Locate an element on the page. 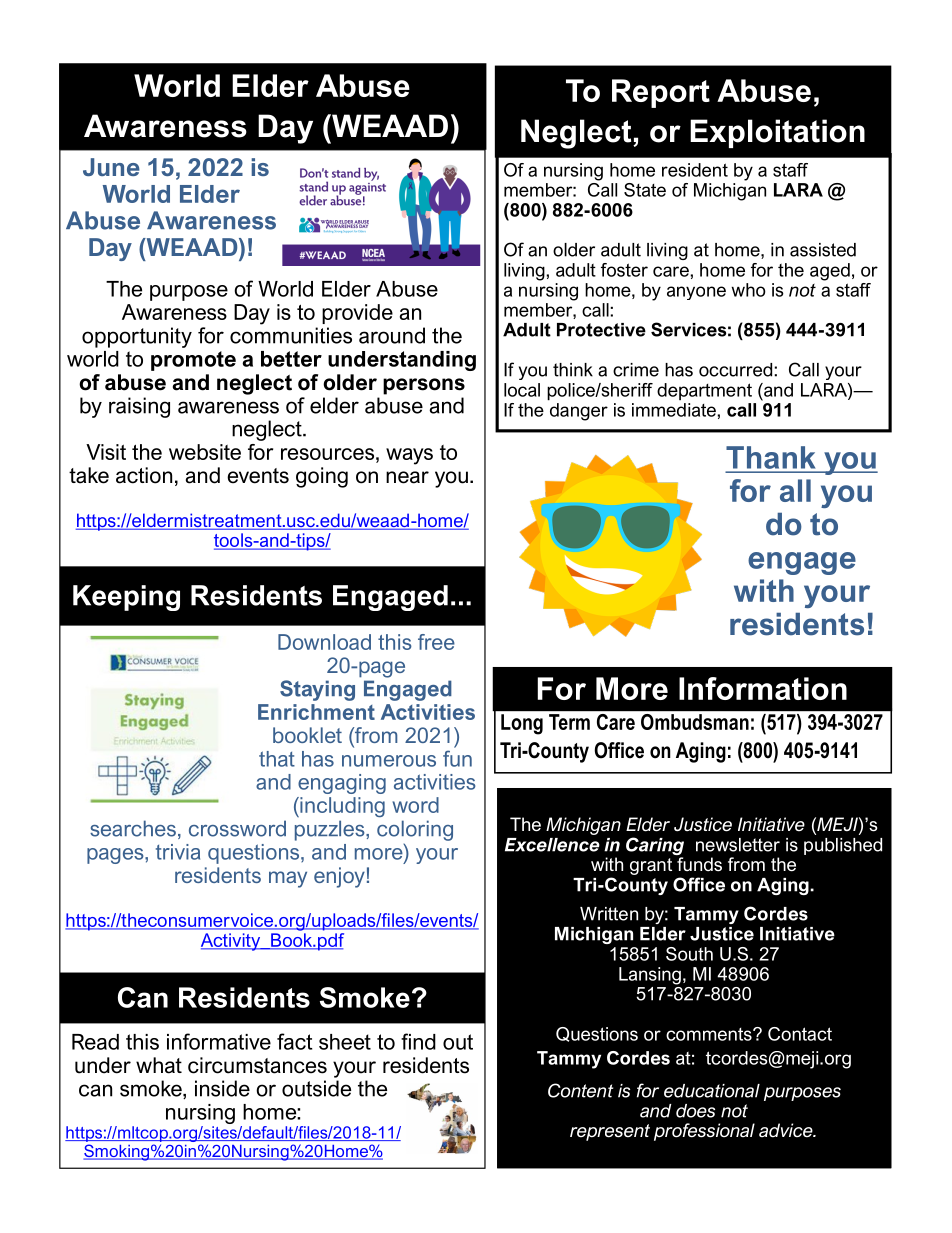 The image size is (952, 1233). Information is located at coordinates (763, 688).
